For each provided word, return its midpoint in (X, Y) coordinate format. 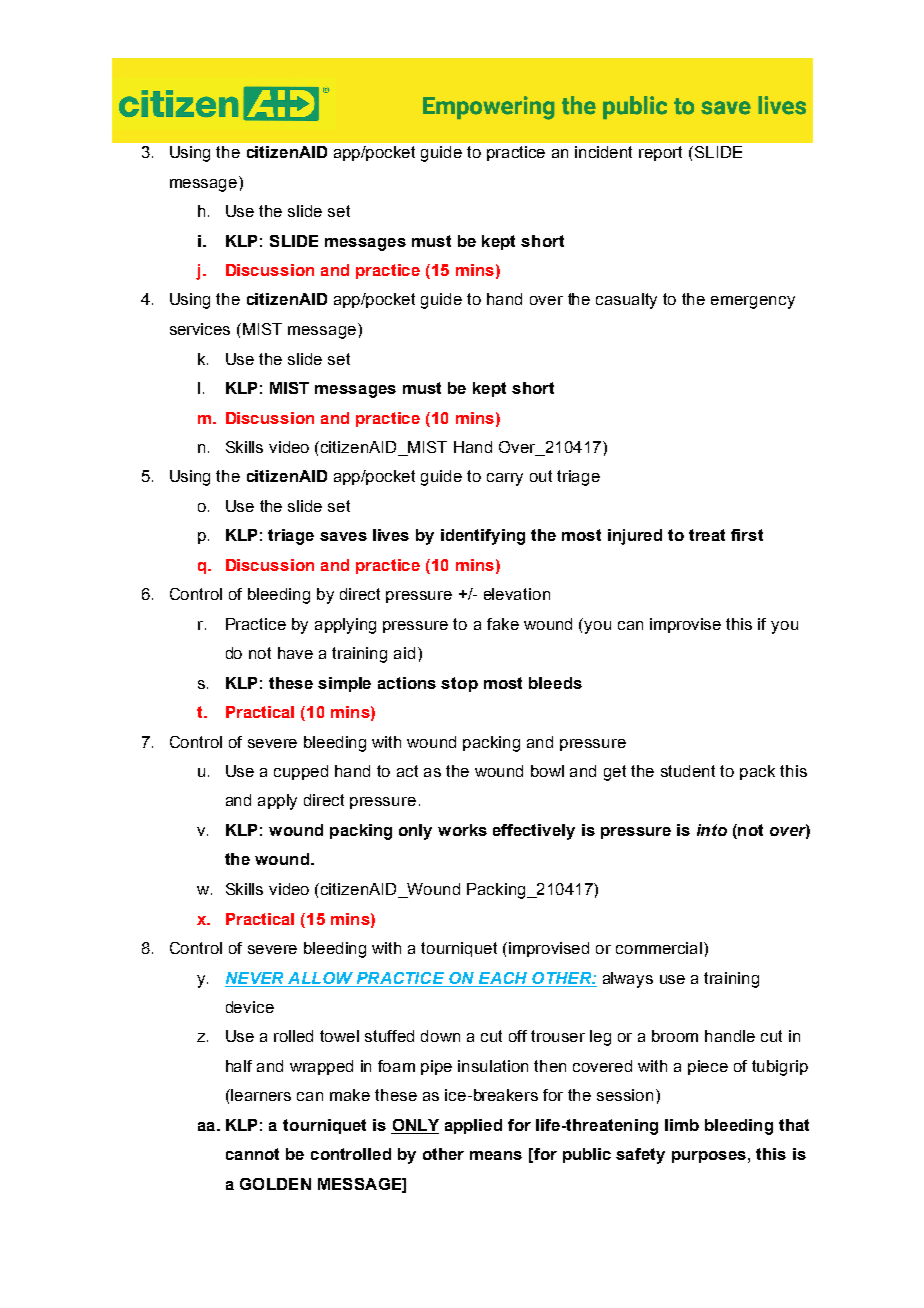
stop (459, 684)
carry (505, 479)
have (295, 653)
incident (603, 152)
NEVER (254, 978)
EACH (503, 978)
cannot (252, 1154)
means (496, 1155)
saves (343, 536)
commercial (660, 948)
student (688, 771)
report (660, 153)
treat (707, 535)
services (200, 329)
